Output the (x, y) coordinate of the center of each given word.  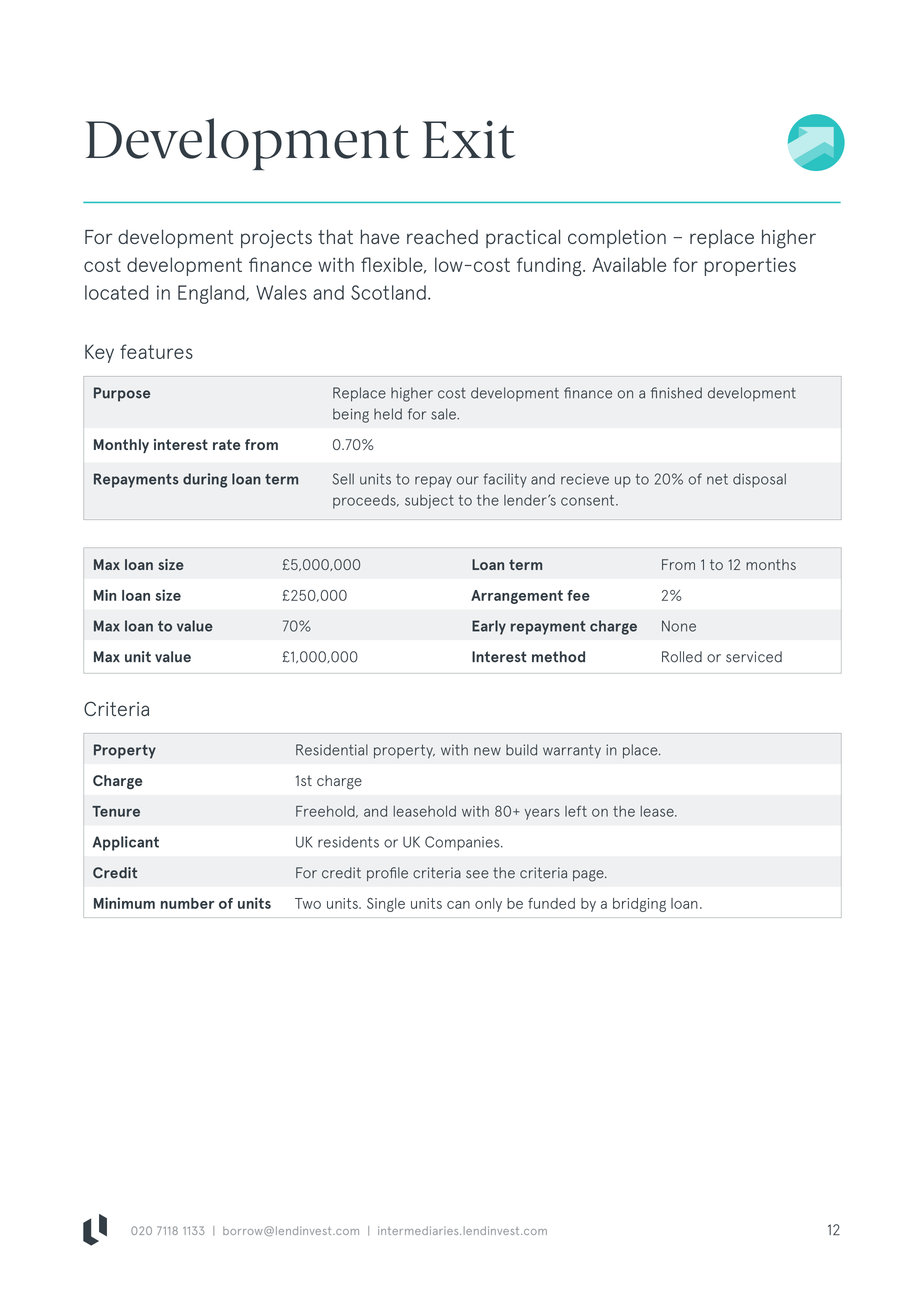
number (188, 903)
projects (276, 239)
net (717, 479)
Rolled (682, 657)
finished (676, 393)
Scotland (388, 292)
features (156, 351)
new (487, 751)
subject (429, 502)
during (205, 480)
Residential (332, 750)
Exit (469, 139)
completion (617, 238)
